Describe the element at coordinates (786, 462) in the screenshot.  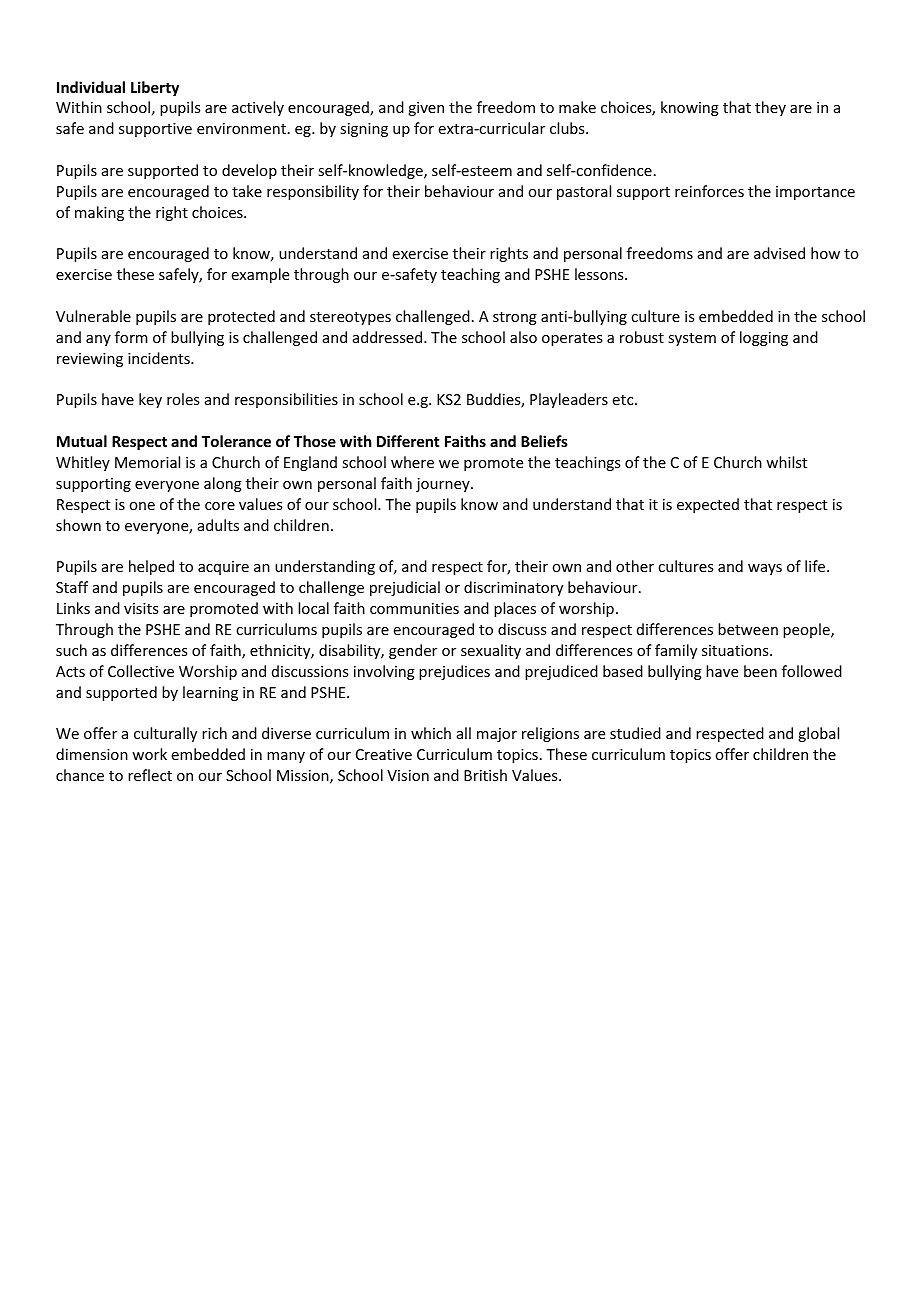
I see `whilst` at that location.
